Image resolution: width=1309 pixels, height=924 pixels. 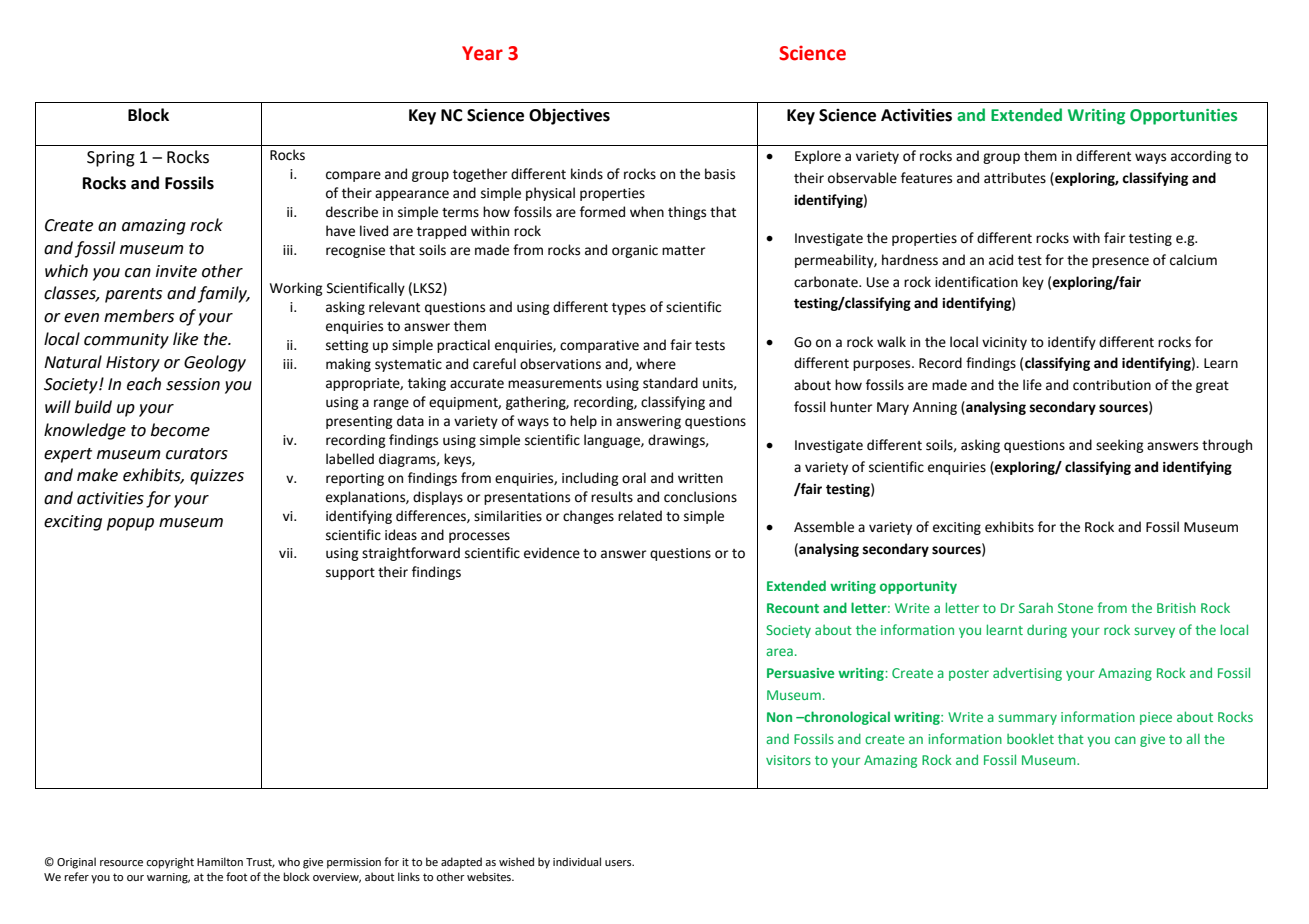 What do you see at coordinates (1183, 117) in the page?
I see `Opportunities` at bounding box center [1183, 117].
